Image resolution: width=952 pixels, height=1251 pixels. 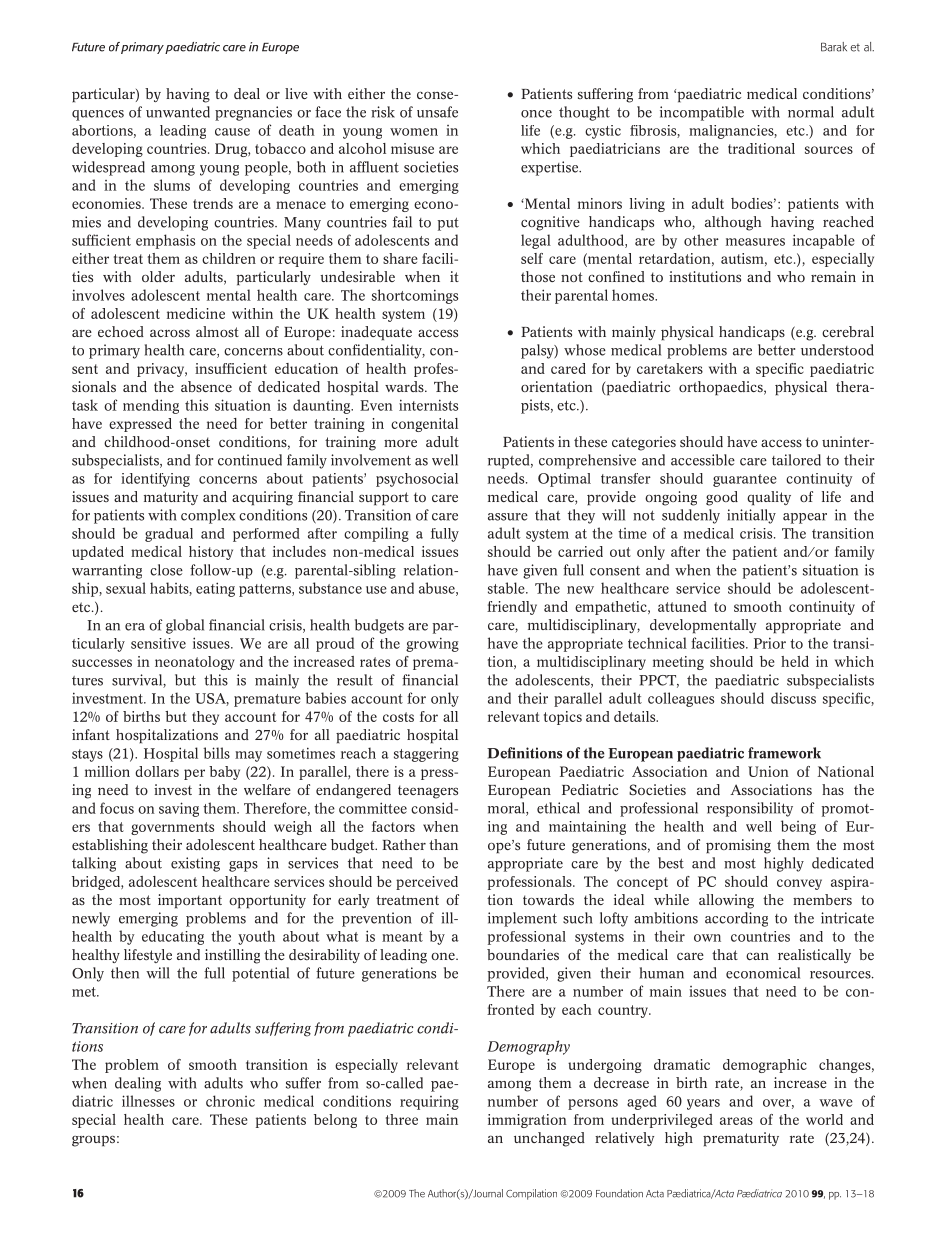 What do you see at coordinates (437, 112) in the page?
I see `unsafe` at bounding box center [437, 112].
